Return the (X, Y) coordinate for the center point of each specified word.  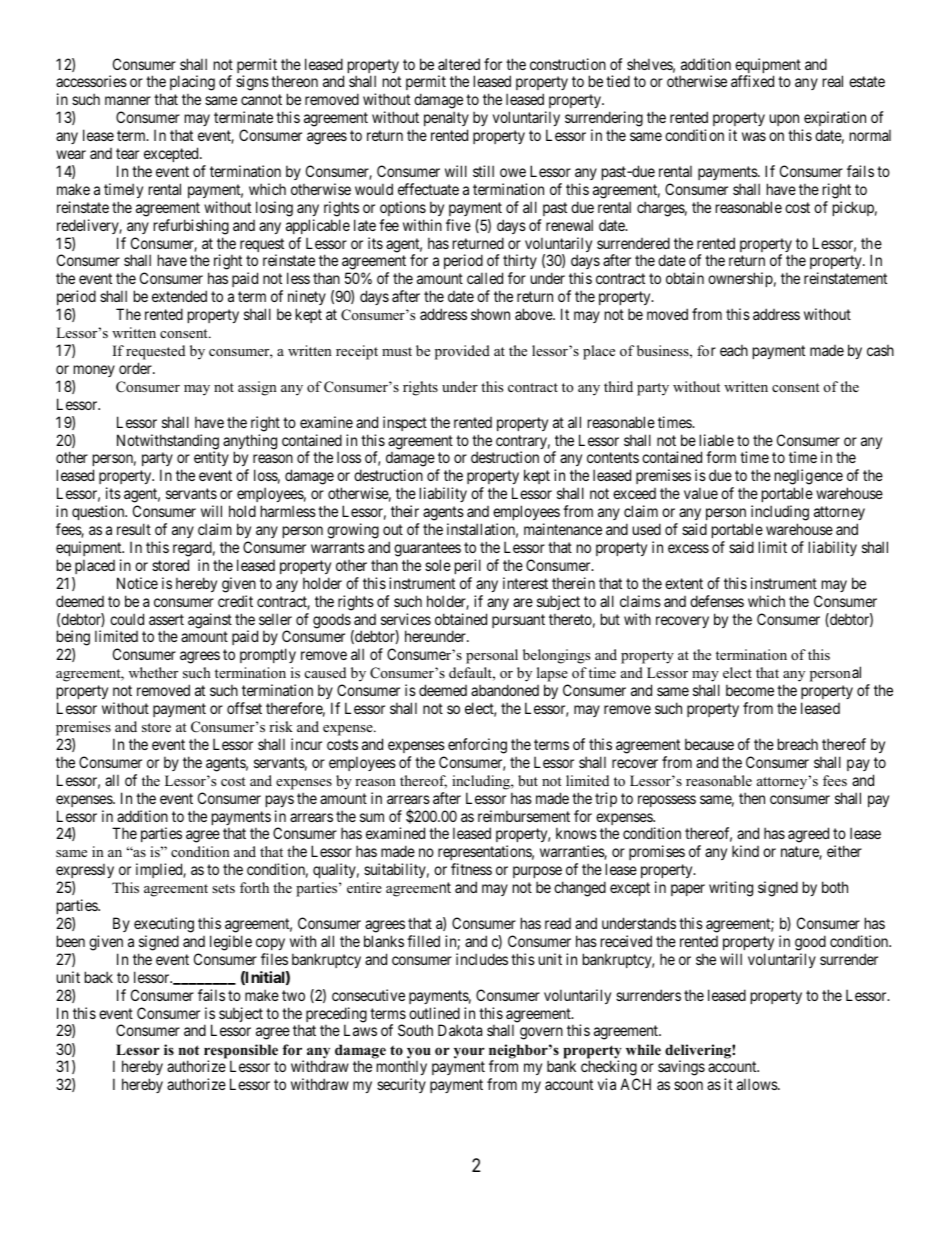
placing (192, 84)
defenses (717, 601)
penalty (446, 120)
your (469, 1053)
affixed (752, 81)
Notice (137, 583)
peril (468, 566)
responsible (241, 1052)
